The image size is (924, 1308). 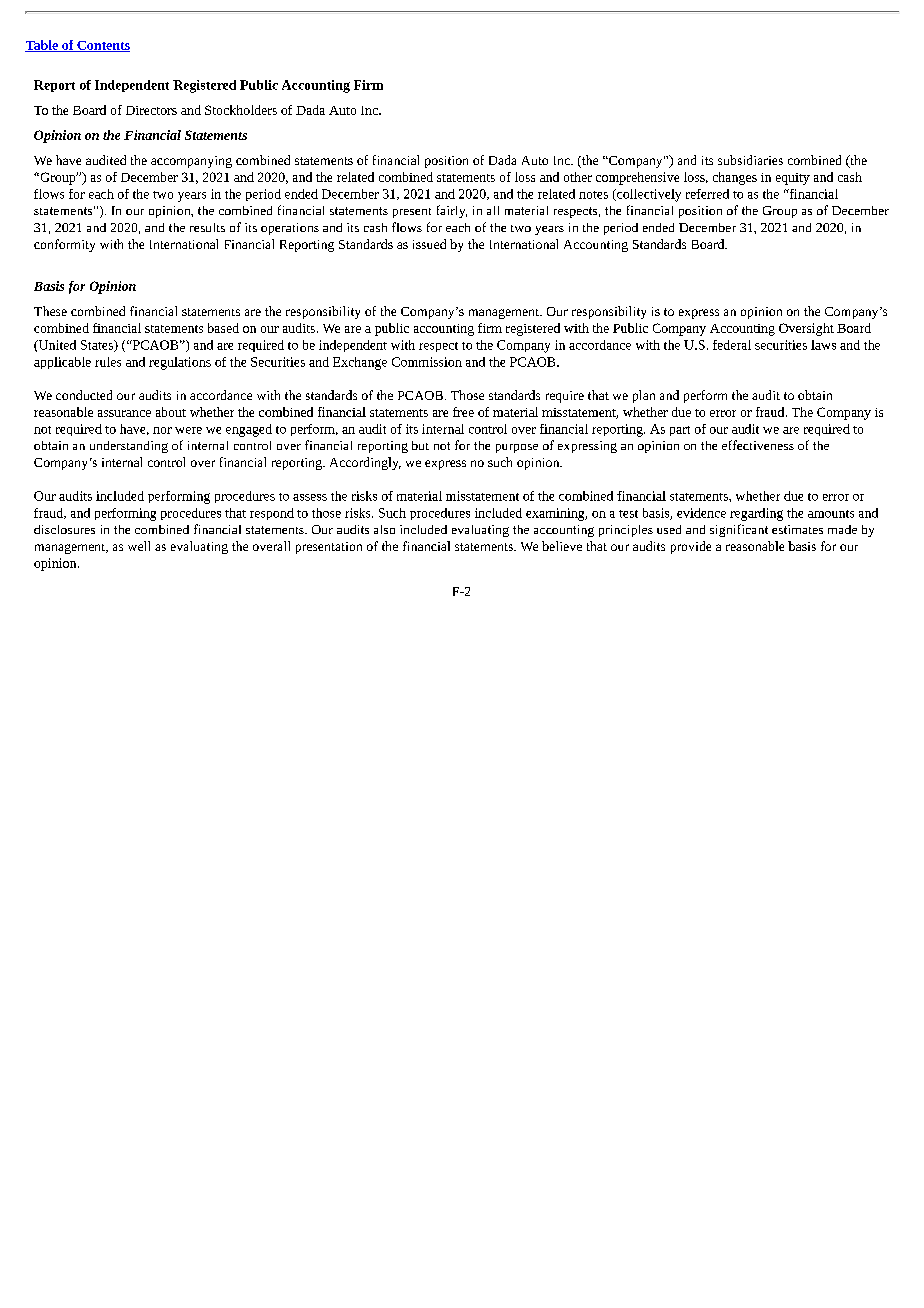 I want to click on issued, so click(x=429, y=244).
